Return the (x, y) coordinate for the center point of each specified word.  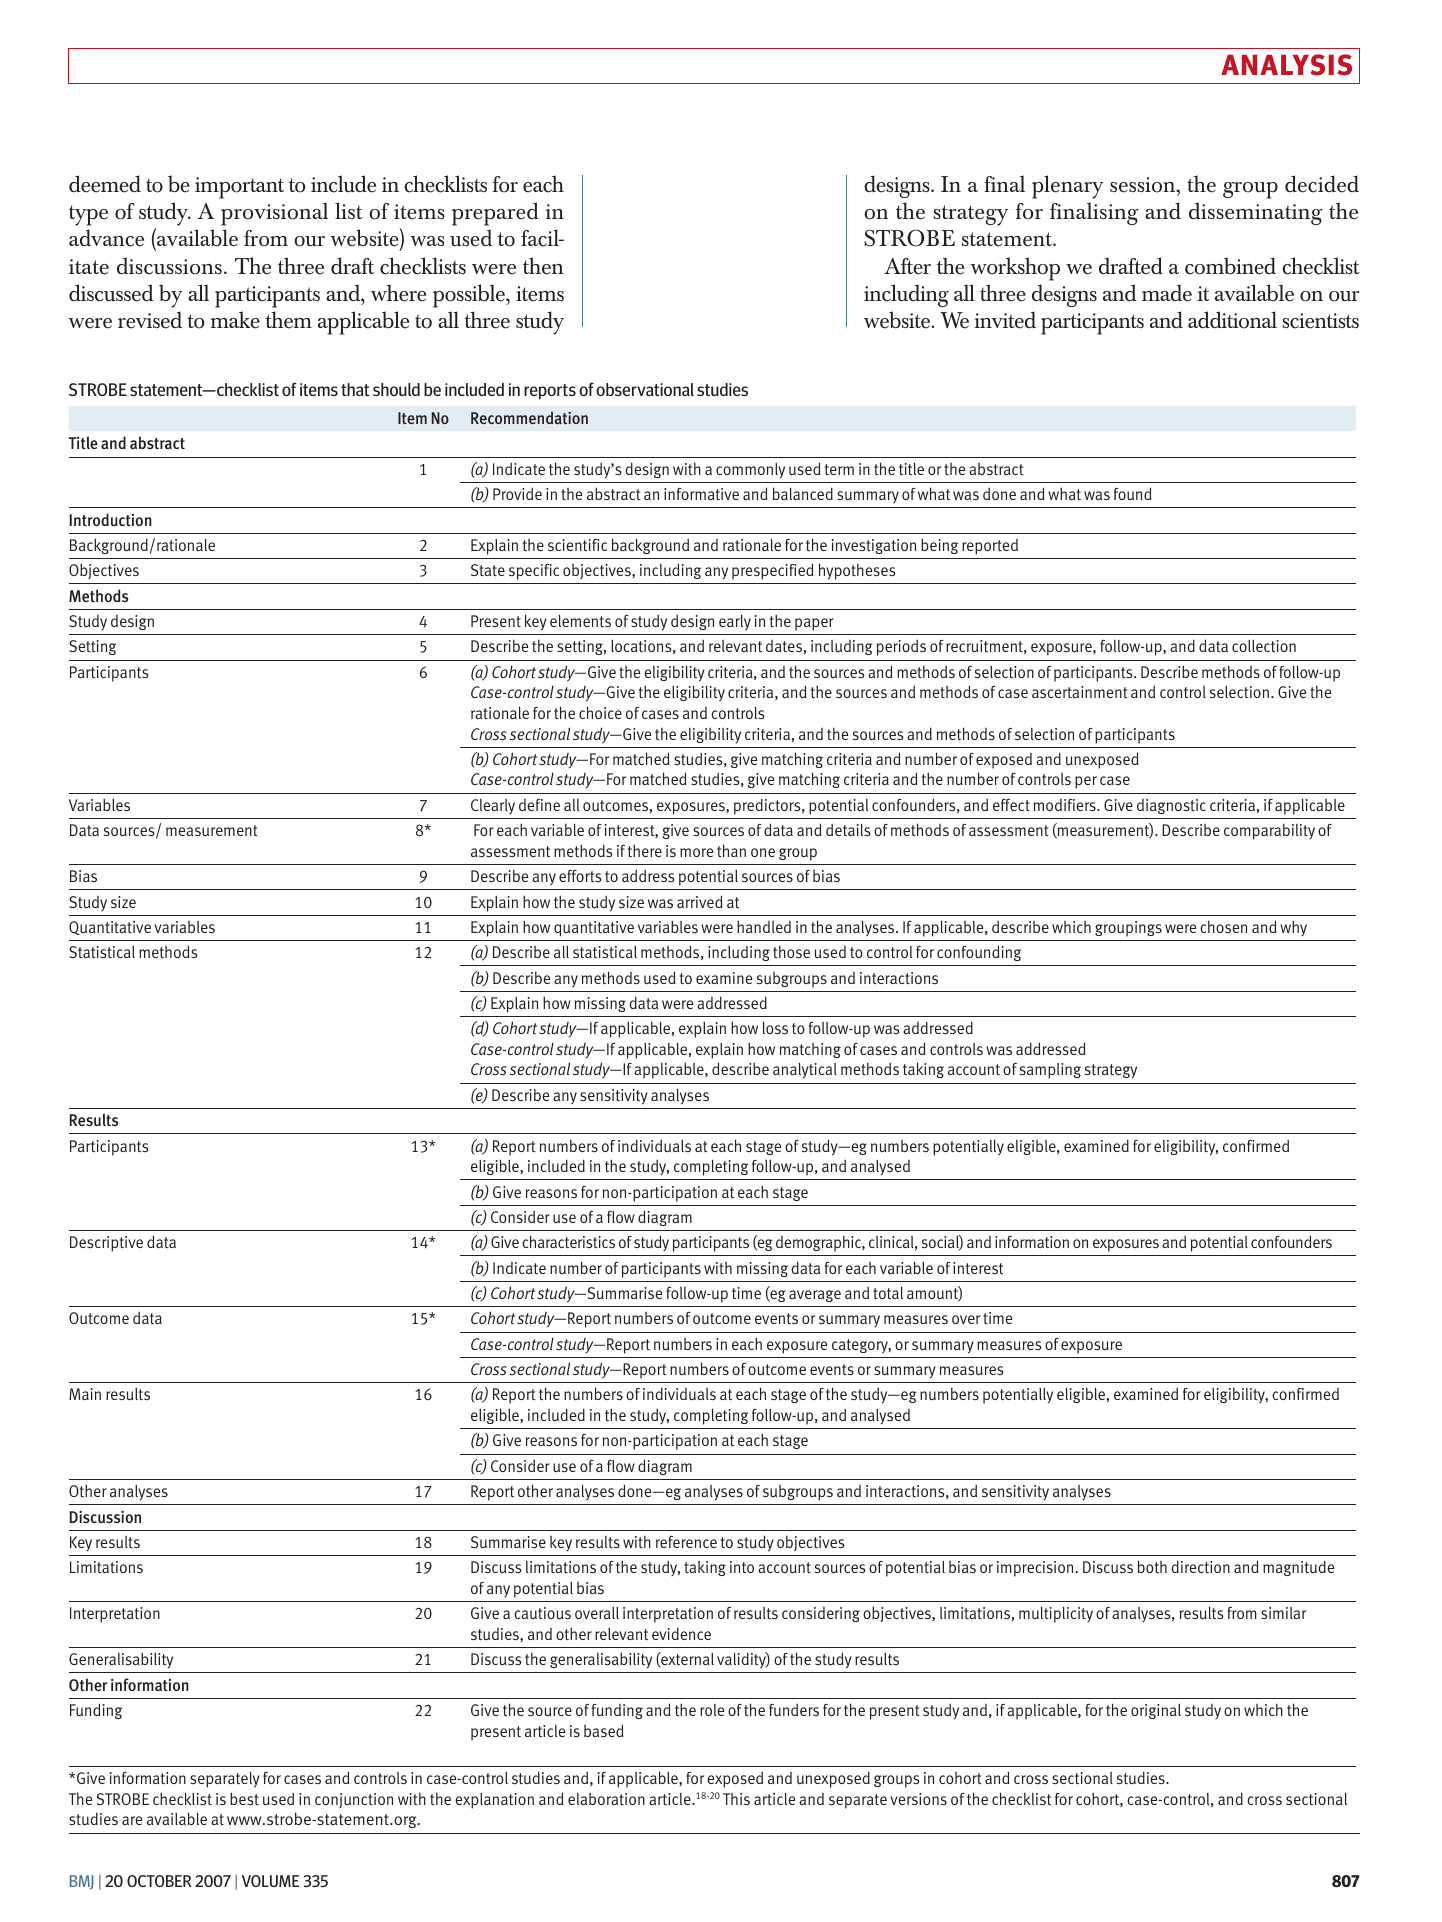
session (1144, 185)
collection (1264, 646)
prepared (495, 214)
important (239, 188)
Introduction (111, 519)
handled (764, 926)
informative (701, 494)
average (815, 1296)
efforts (580, 876)
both (1152, 1566)
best (244, 1798)
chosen (1223, 926)
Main (85, 1394)
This (736, 1799)
